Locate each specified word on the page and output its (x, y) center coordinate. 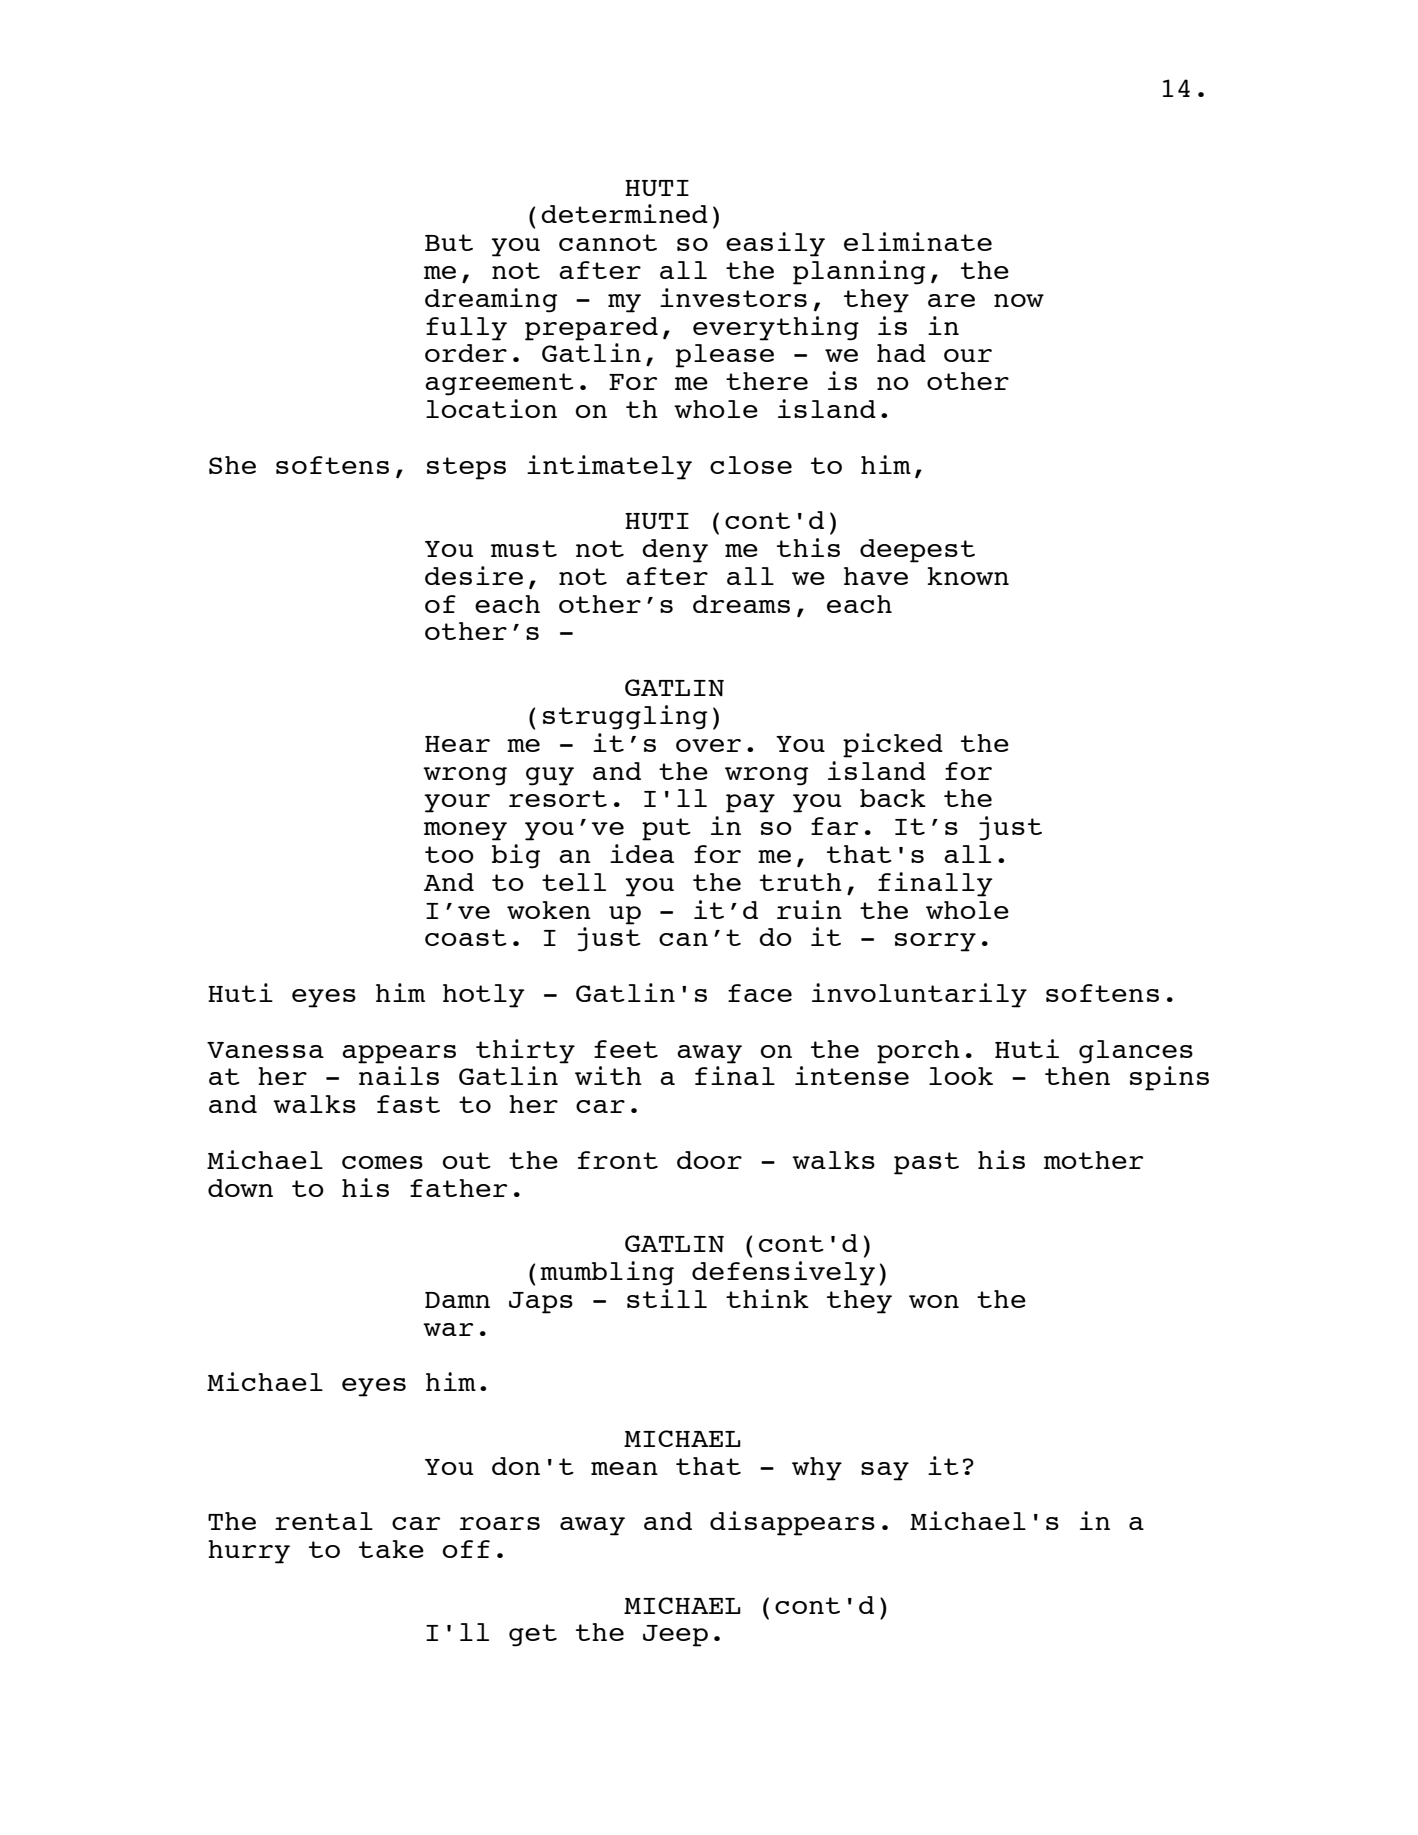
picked (893, 745)
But (449, 242)
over (708, 745)
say (885, 1471)
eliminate (918, 241)
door (709, 1160)
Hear (457, 744)
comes (382, 1162)
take (391, 1549)
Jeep (675, 1636)
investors (733, 297)
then (1077, 1076)
